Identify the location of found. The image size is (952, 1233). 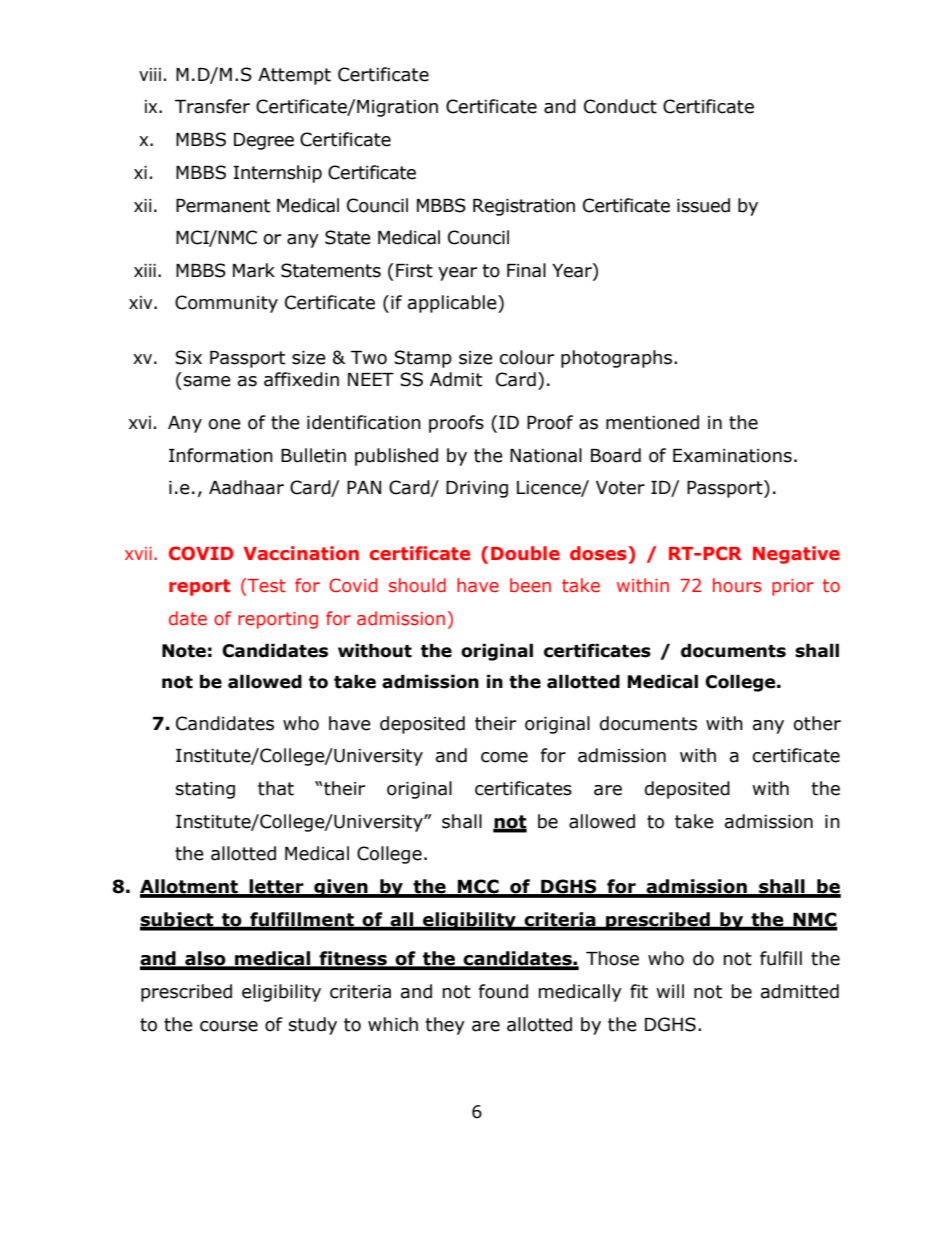
(503, 991).
